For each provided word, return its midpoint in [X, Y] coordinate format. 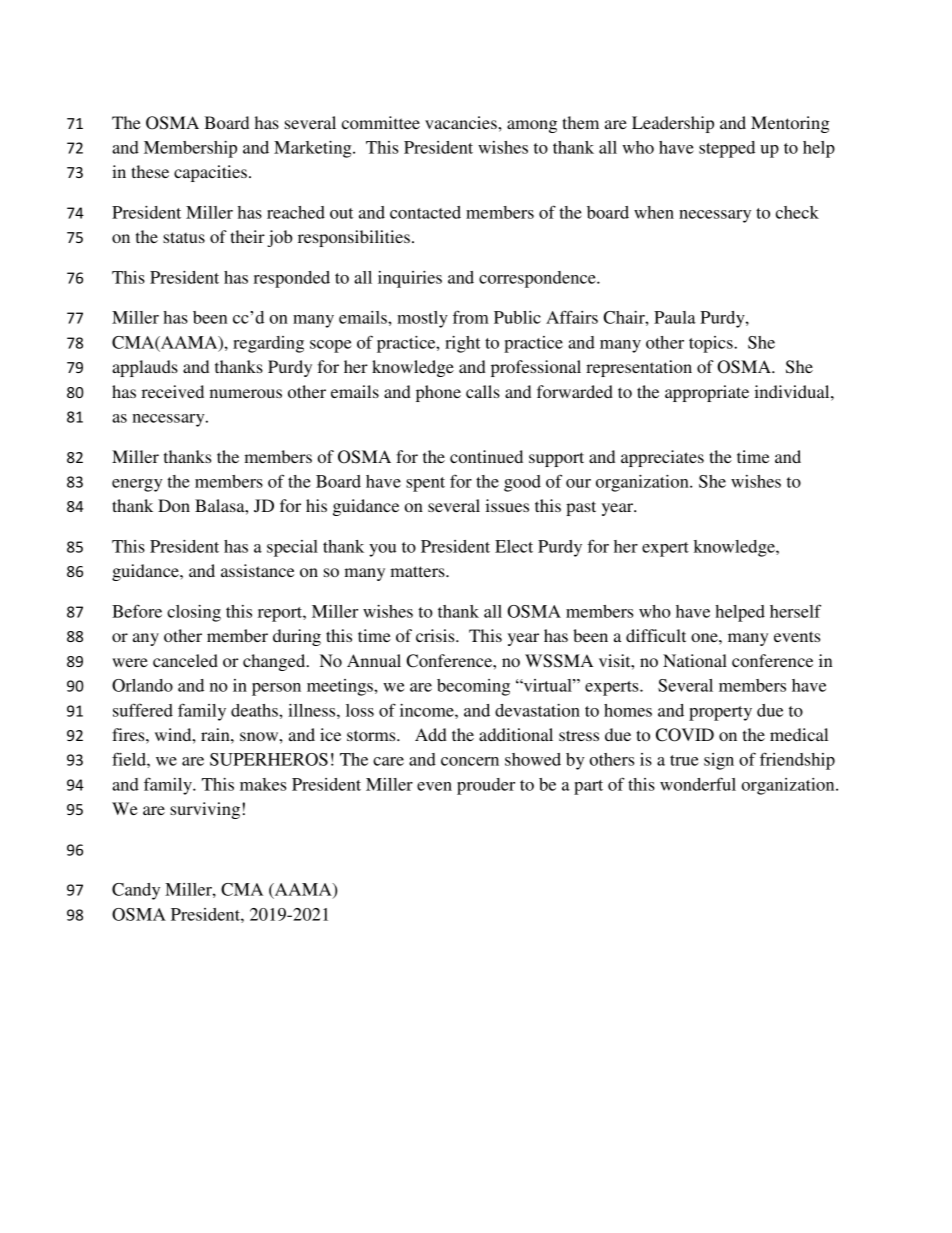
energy [137, 485]
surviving [205, 810]
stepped [727, 149]
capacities [210, 173]
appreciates [662, 458]
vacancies [462, 122]
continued [486, 456]
